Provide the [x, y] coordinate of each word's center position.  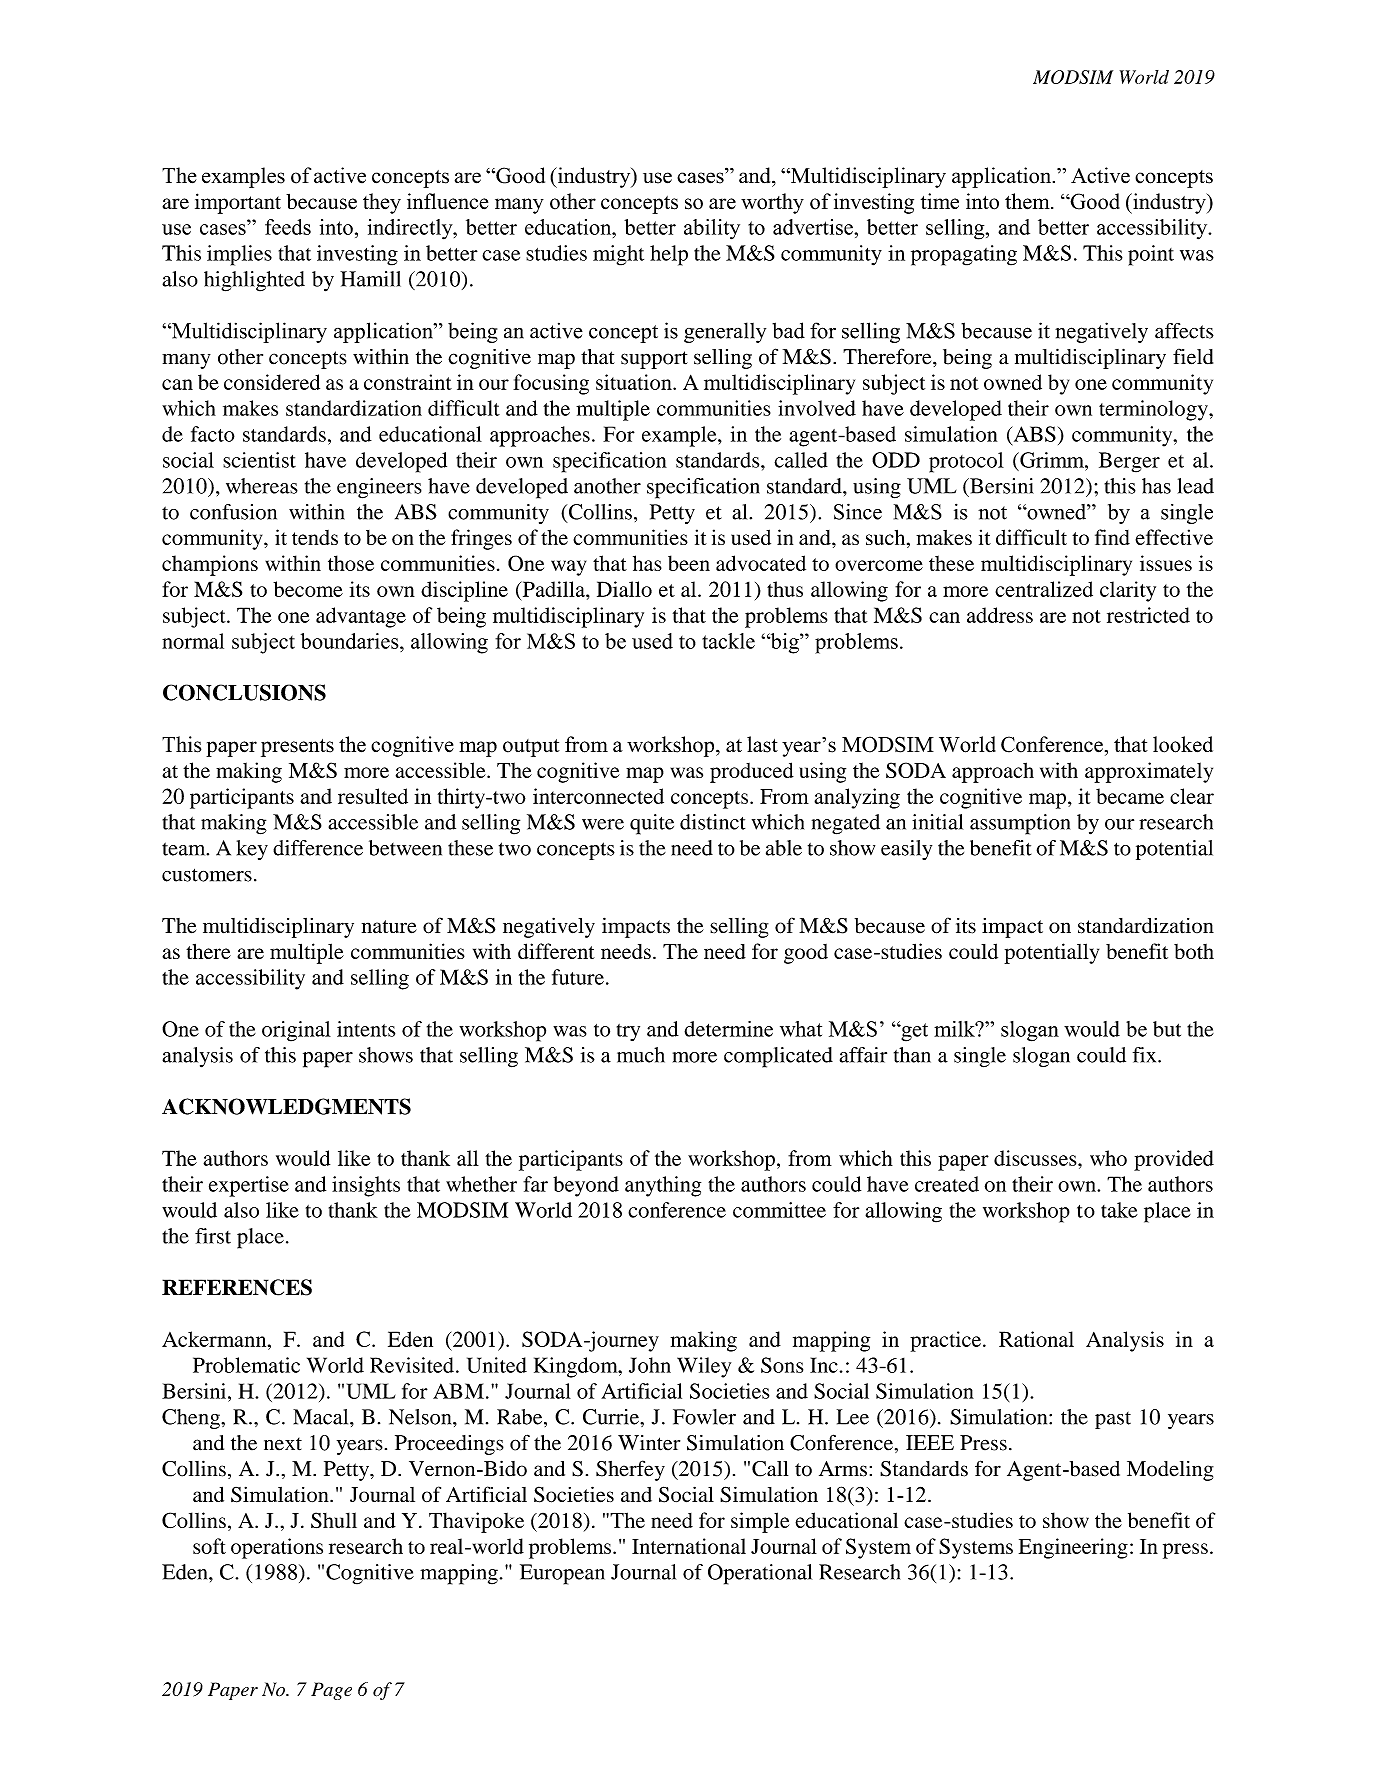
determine [728, 1029]
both [1194, 951]
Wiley [704, 1367]
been [689, 563]
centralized [1044, 589]
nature [389, 927]
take [1119, 1210]
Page [331, 1691]
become [308, 589]
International [689, 1546]
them [1028, 201]
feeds [288, 227]
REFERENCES [237, 1287]
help [669, 255]
